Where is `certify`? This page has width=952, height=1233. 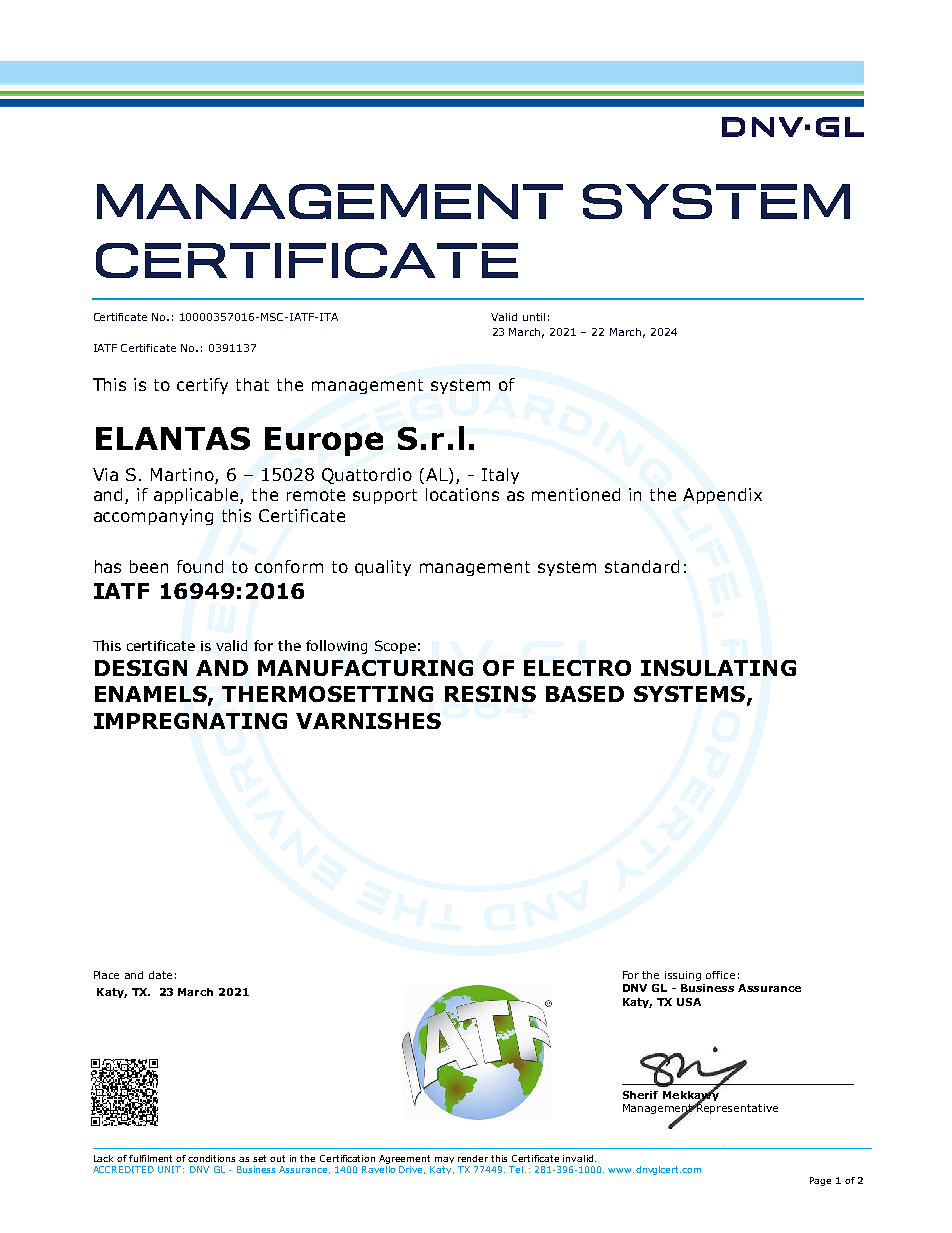
certify is located at coordinates (202, 386).
